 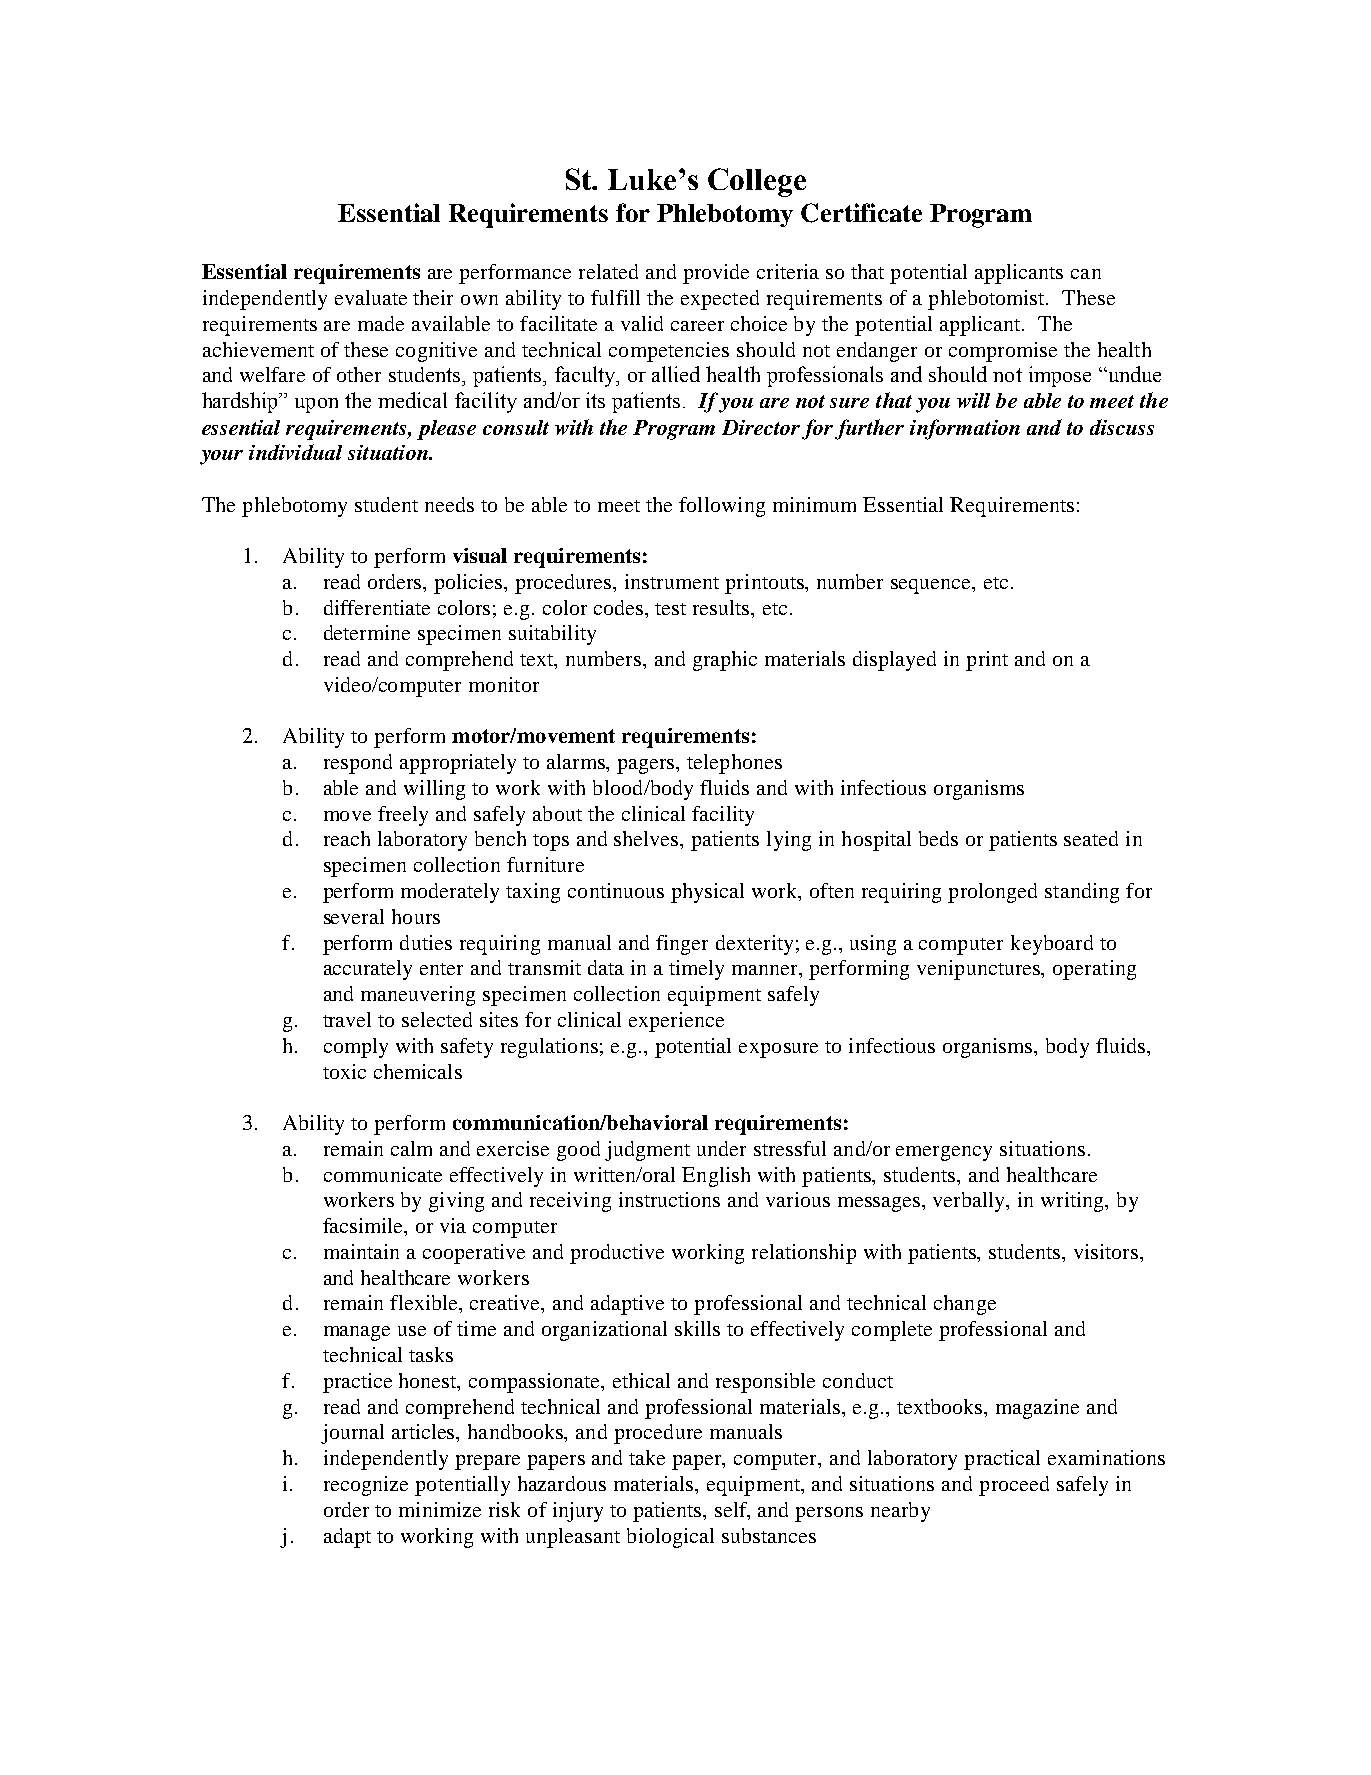 What do you see at coordinates (670, 1538) in the image?
I see `biological` at bounding box center [670, 1538].
